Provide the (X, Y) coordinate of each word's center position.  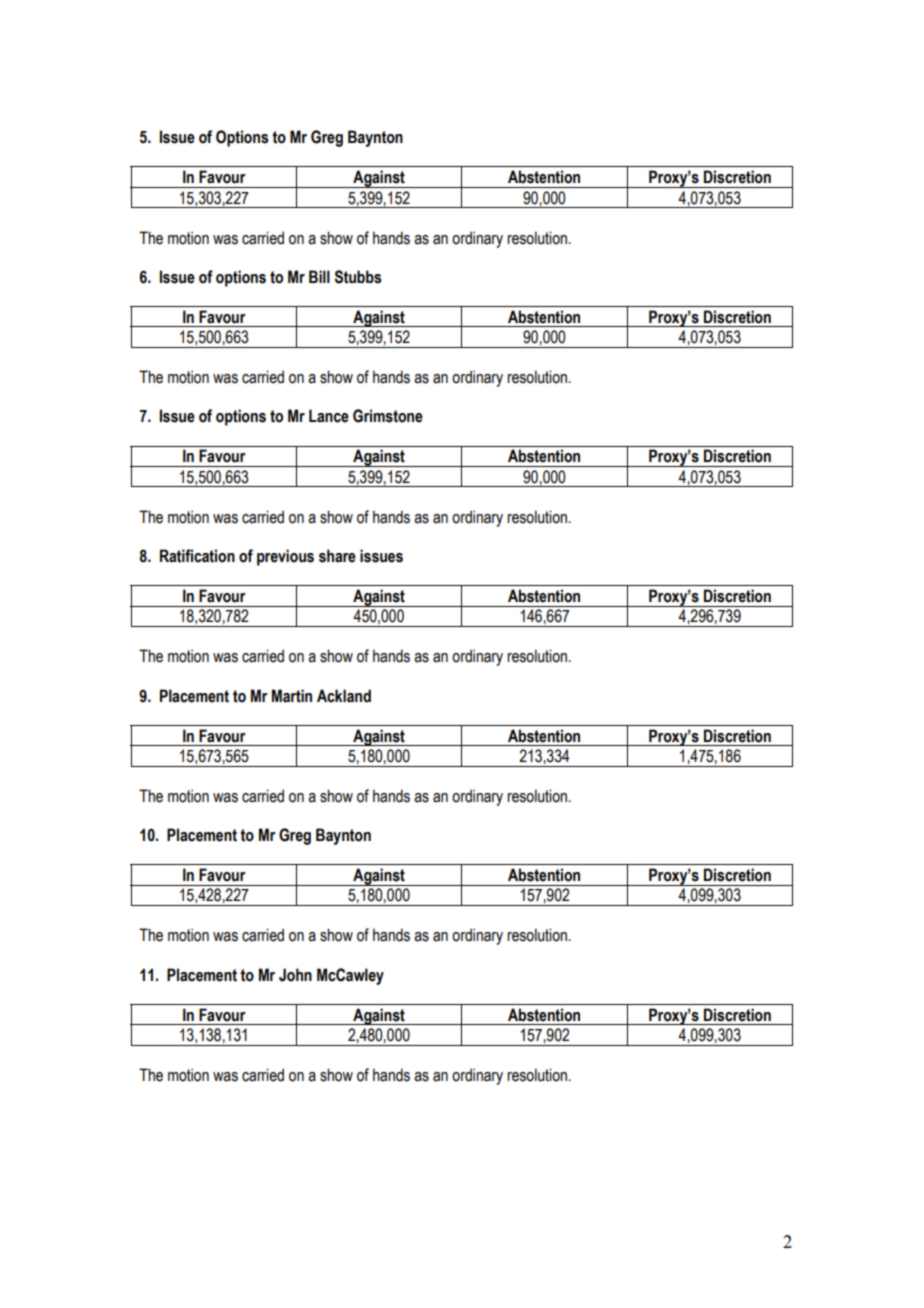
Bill (319, 276)
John (295, 975)
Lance (329, 416)
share (337, 556)
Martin (292, 696)
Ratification (197, 556)
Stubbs (358, 277)
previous (285, 557)
